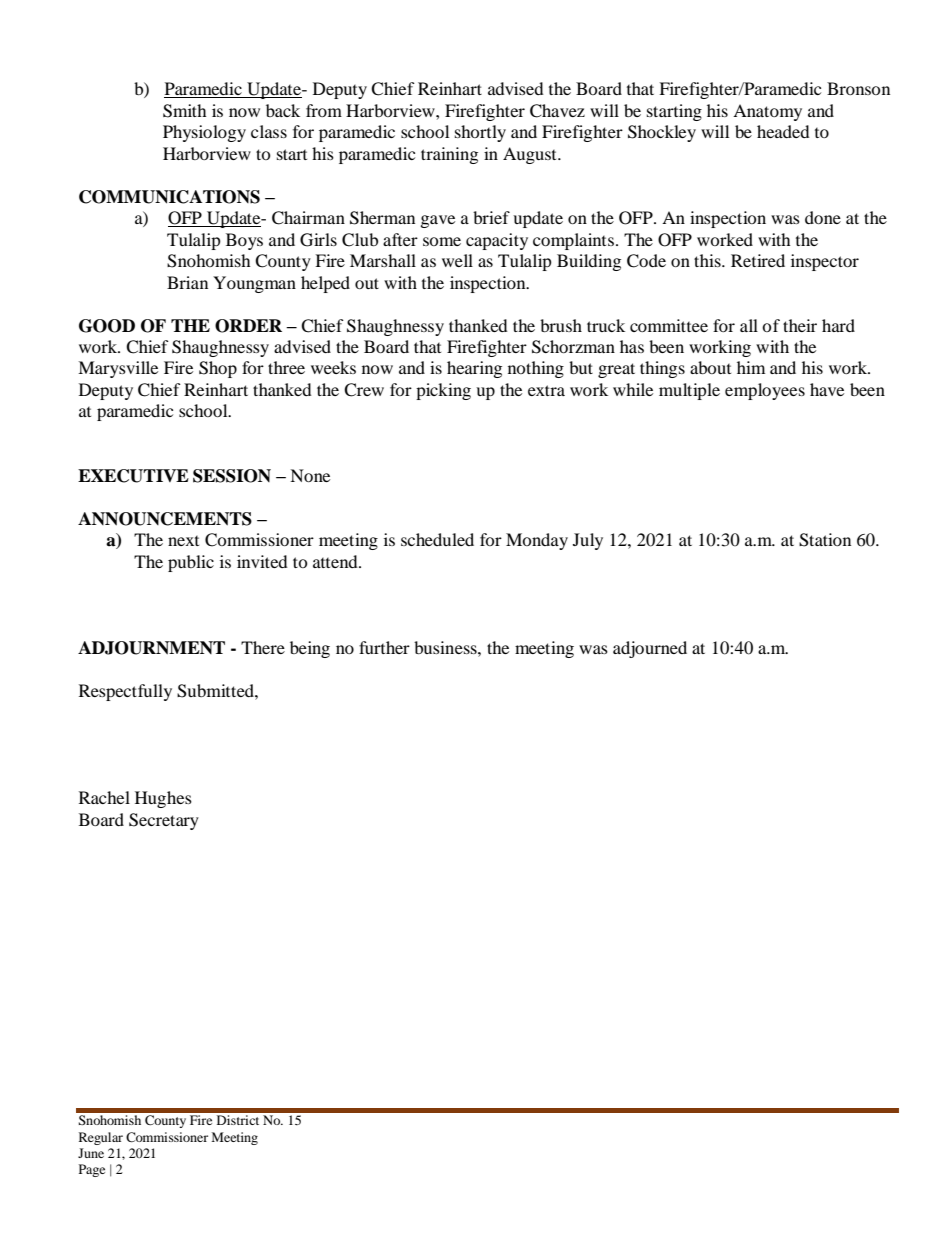 Image resolution: width=952 pixels, height=1233 pixels. I want to click on Page, so click(92, 1170).
